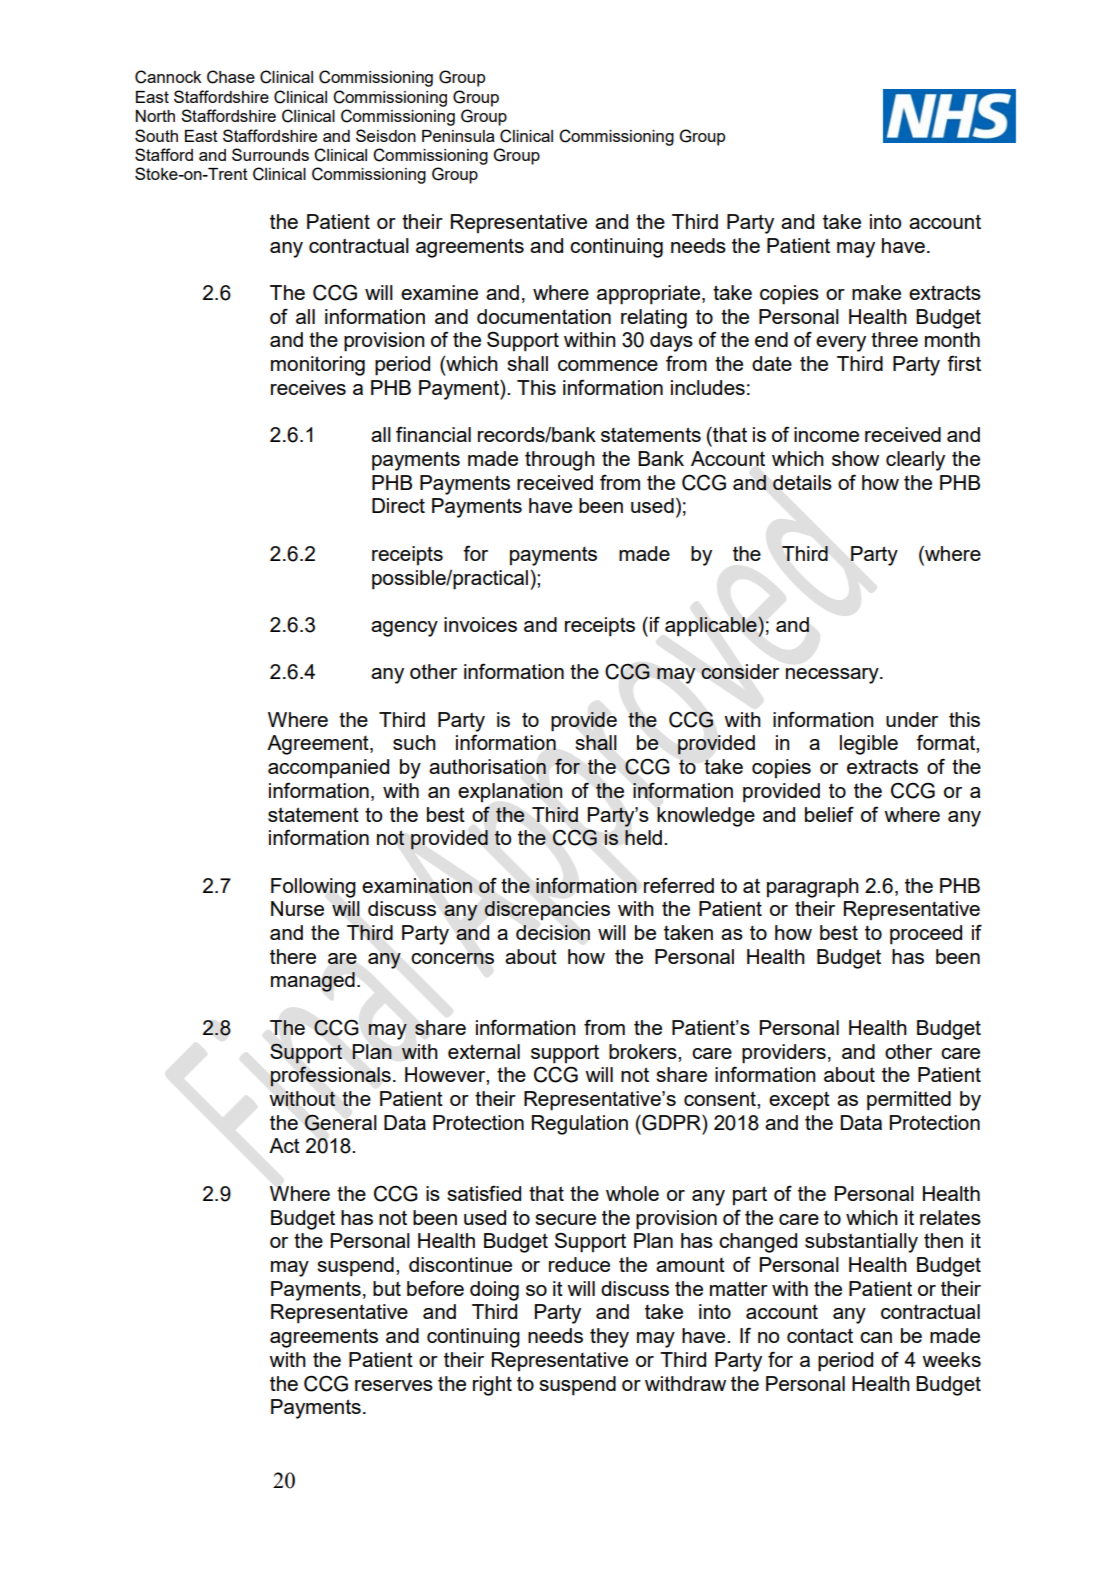 The width and height of the image is (1116, 1578). Describe the element at coordinates (926, 935) in the image. I see `proceed` at that location.
